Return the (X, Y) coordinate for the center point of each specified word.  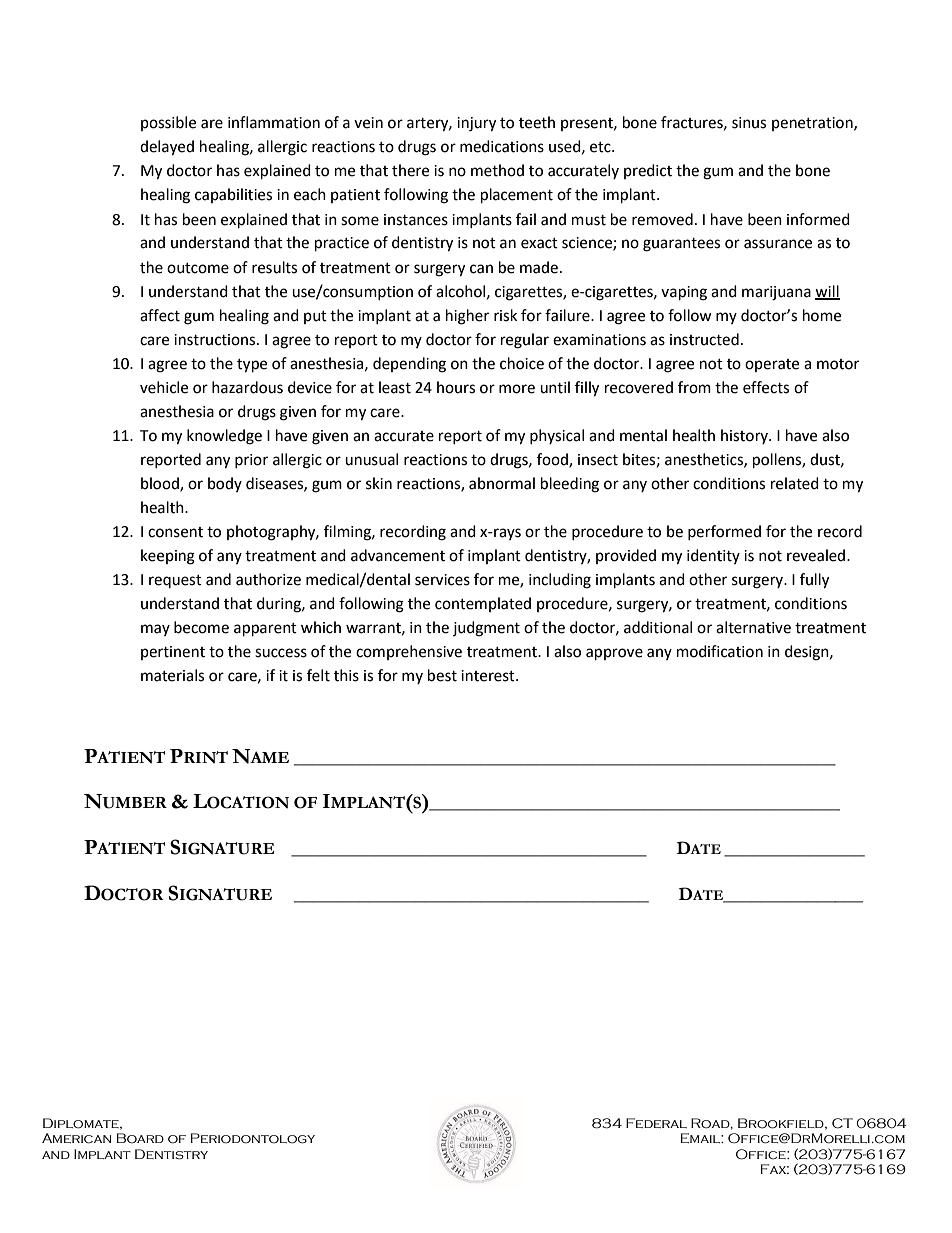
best (442, 675)
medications (502, 146)
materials (172, 675)
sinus (749, 123)
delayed (167, 148)
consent (175, 532)
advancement (398, 555)
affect (160, 315)
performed (724, 532)
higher (467, 317)
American (76, 1138)
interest (489, 676)
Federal (656, 1123)
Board (140, 1138)
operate (772, 365)
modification (720, 651)
